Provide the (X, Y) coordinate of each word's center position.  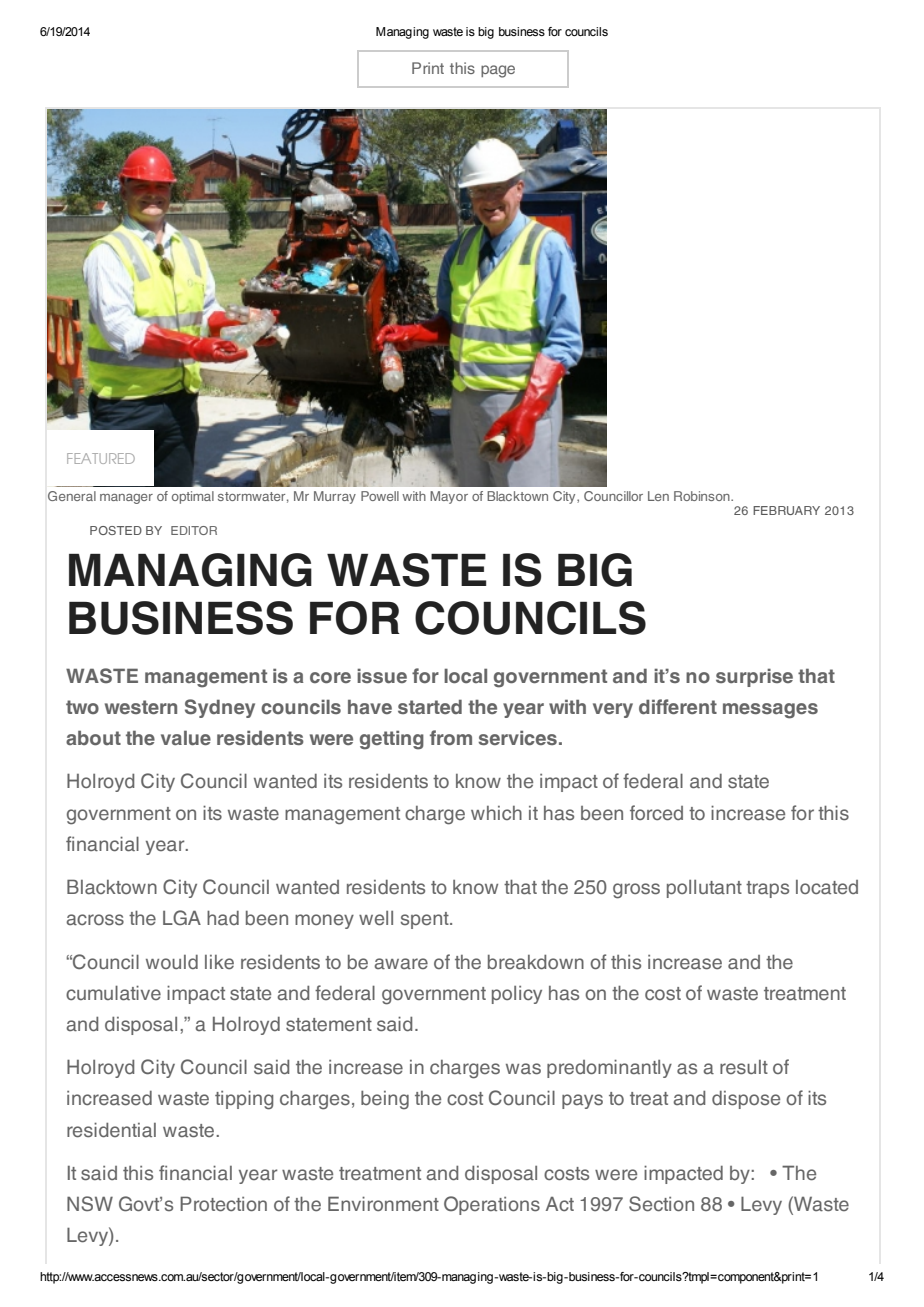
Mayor (449, 497)
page (498, 71)
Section (661, 1204)
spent (426, 920)
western (141, 707)
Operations (492, 1205)
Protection (223, 1204)
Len (658, 496)
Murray (335, 497)
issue (382, 675)
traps (767, 889)
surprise (754, 677)
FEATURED (101, 458)
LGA (182, 918)
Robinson (703, 496)
